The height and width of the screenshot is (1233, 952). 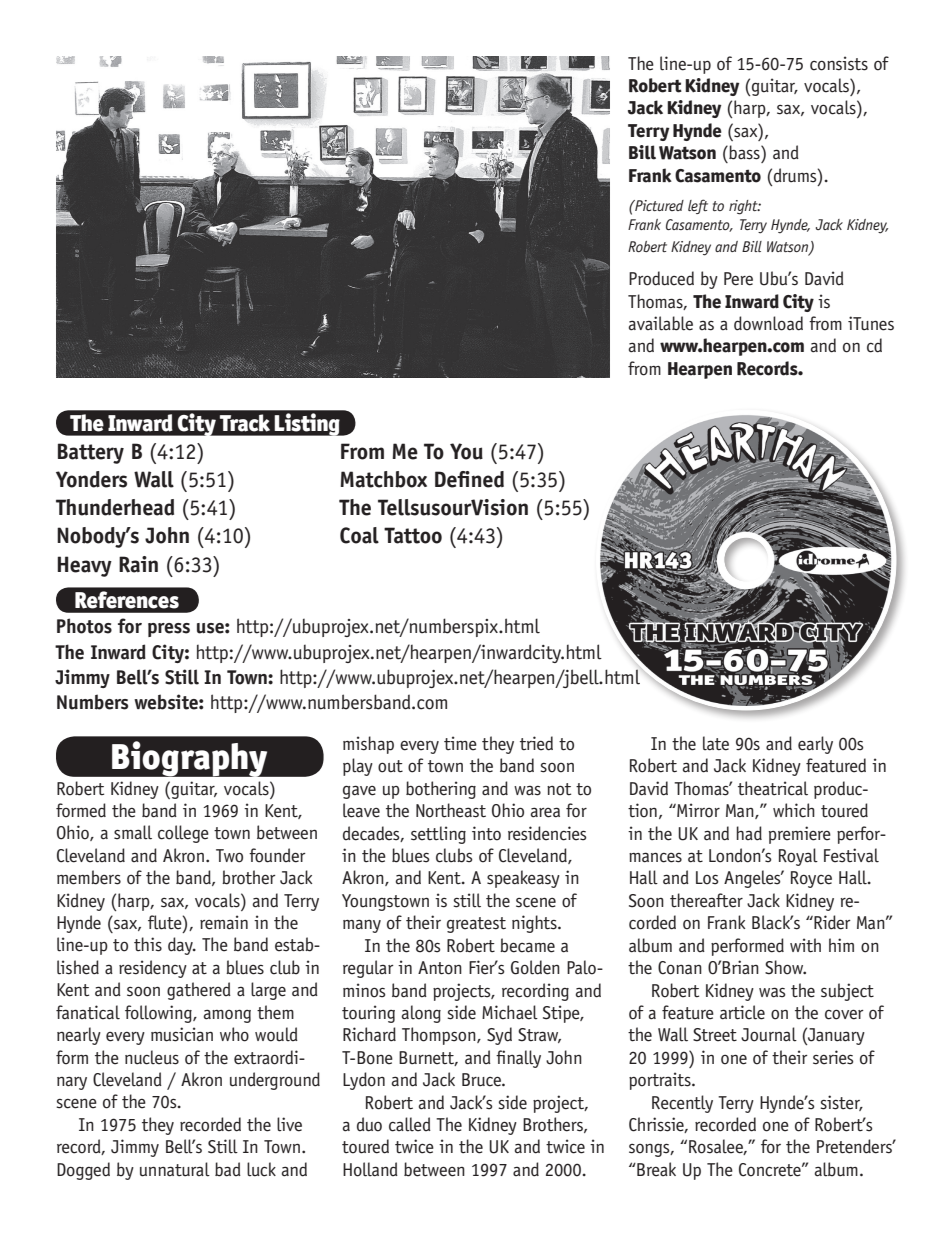 I want to click on Recently, so click(x=682, y=1104).
